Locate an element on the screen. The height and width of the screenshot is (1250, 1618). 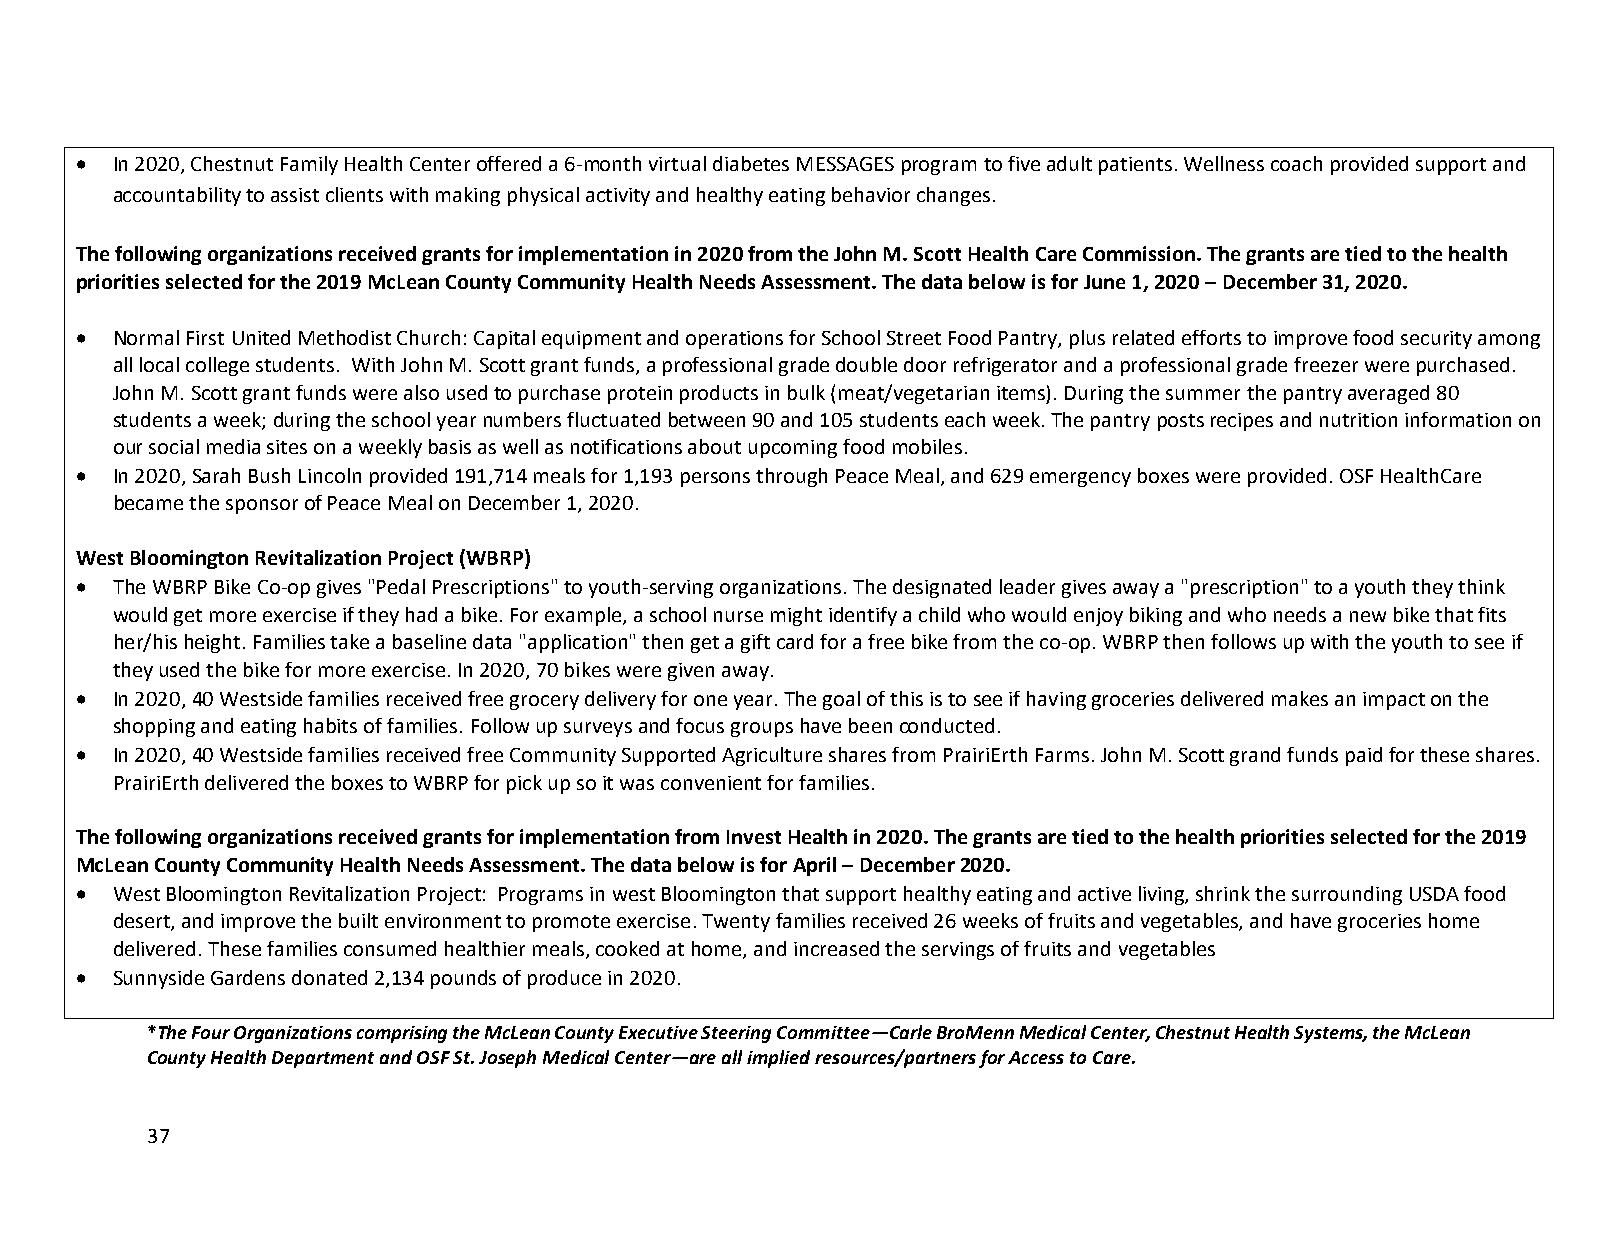
assist is located at coordinates (295, 195).
